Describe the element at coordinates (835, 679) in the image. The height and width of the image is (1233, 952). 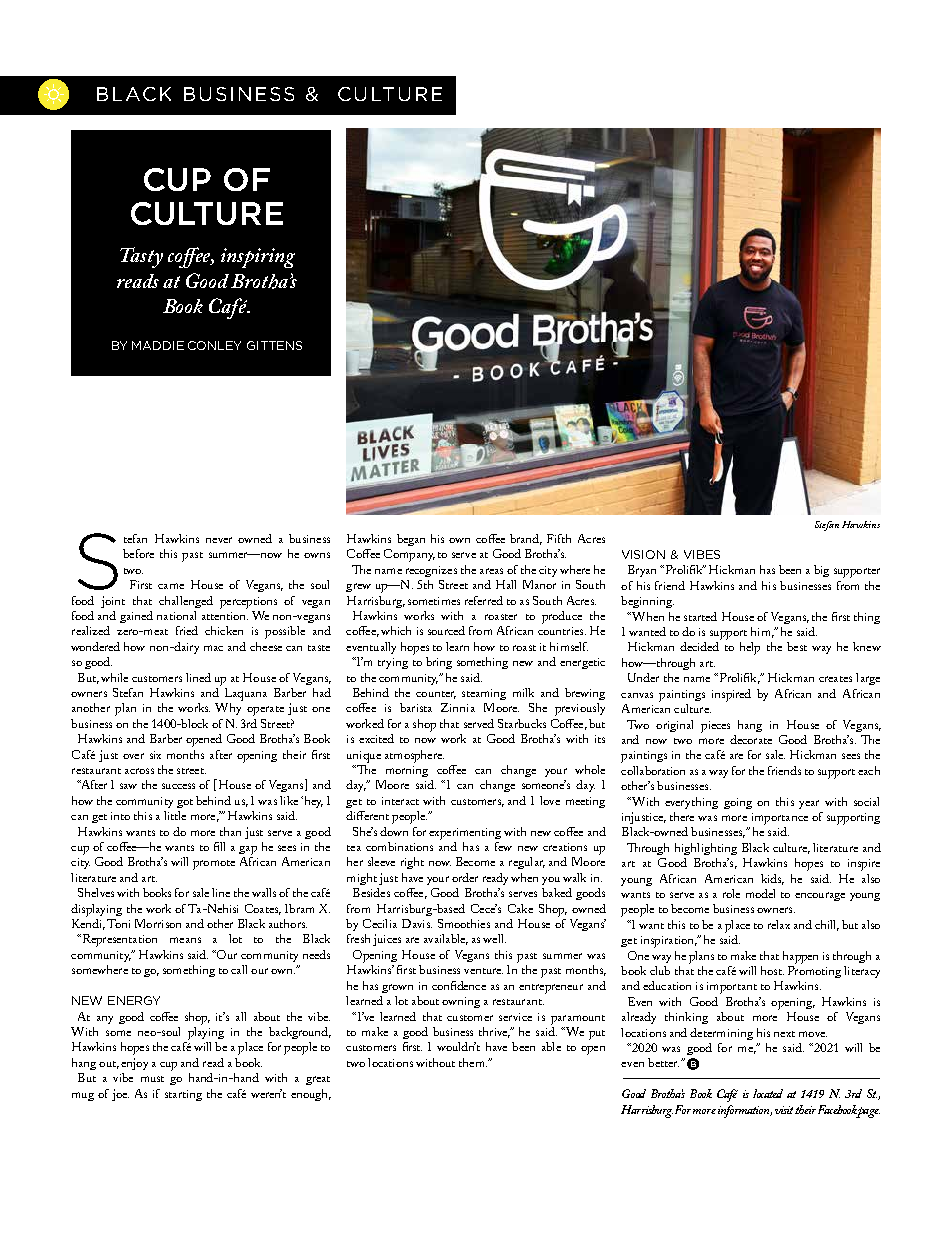
I see `creates` at that location.
